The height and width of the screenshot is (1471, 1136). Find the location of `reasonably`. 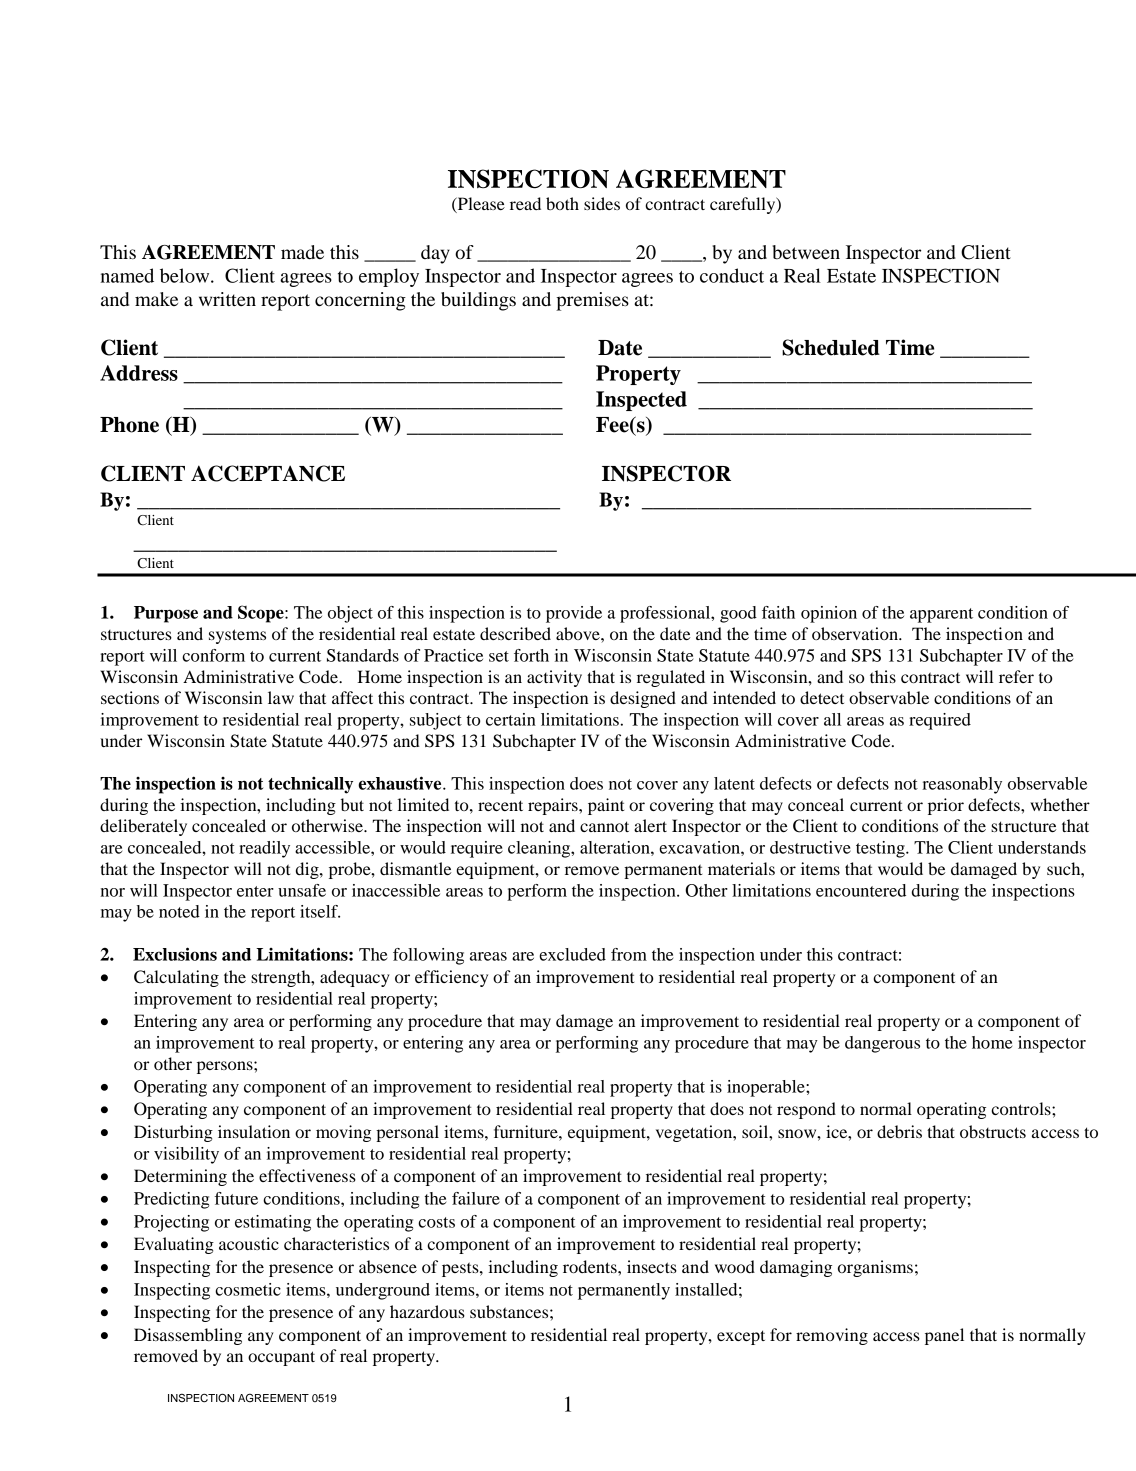

reasonably is located at coordinates (962, 785).
